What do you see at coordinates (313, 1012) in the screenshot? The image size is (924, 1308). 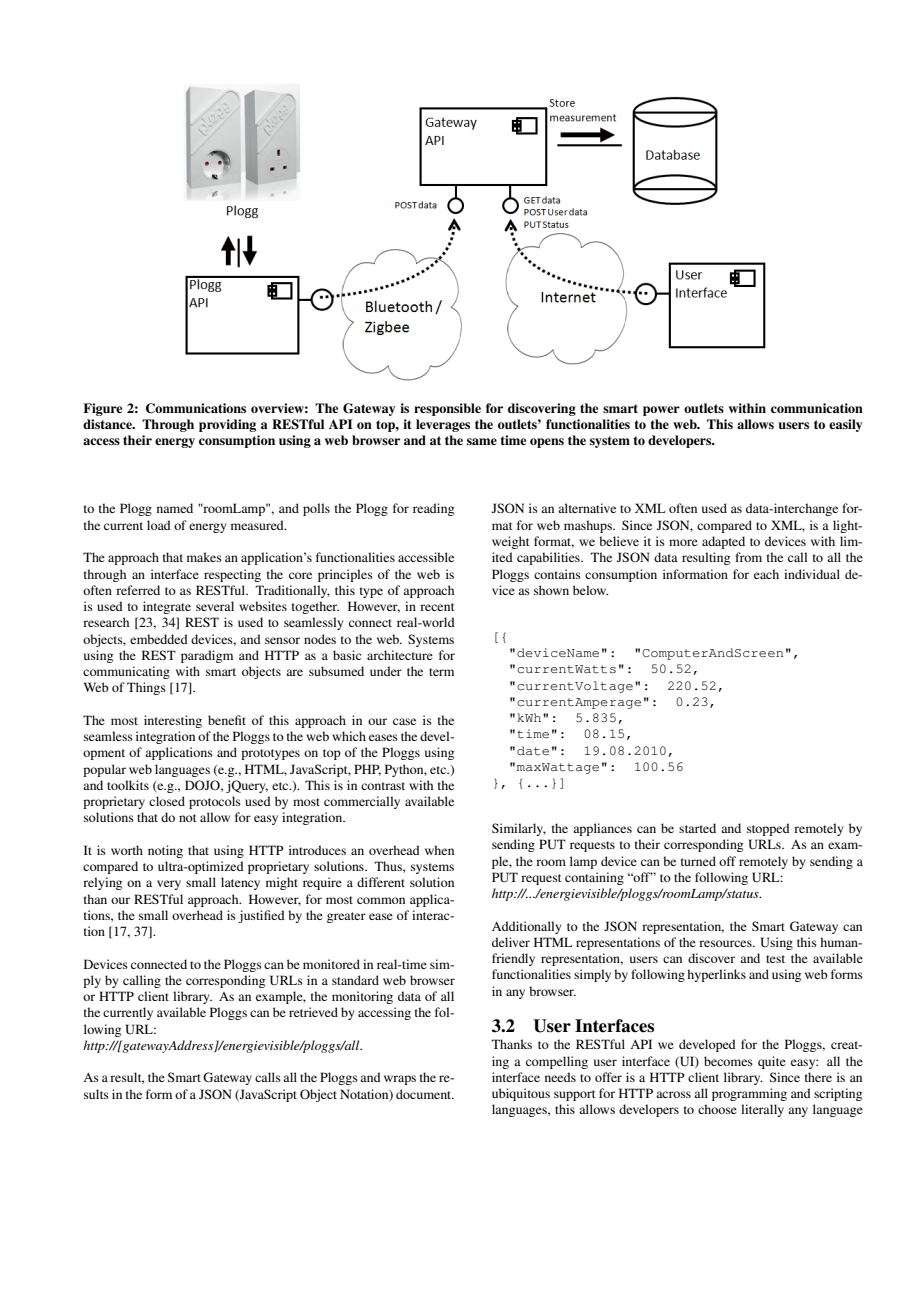 I see `retrieved` at bounding box center [313, 1012].
